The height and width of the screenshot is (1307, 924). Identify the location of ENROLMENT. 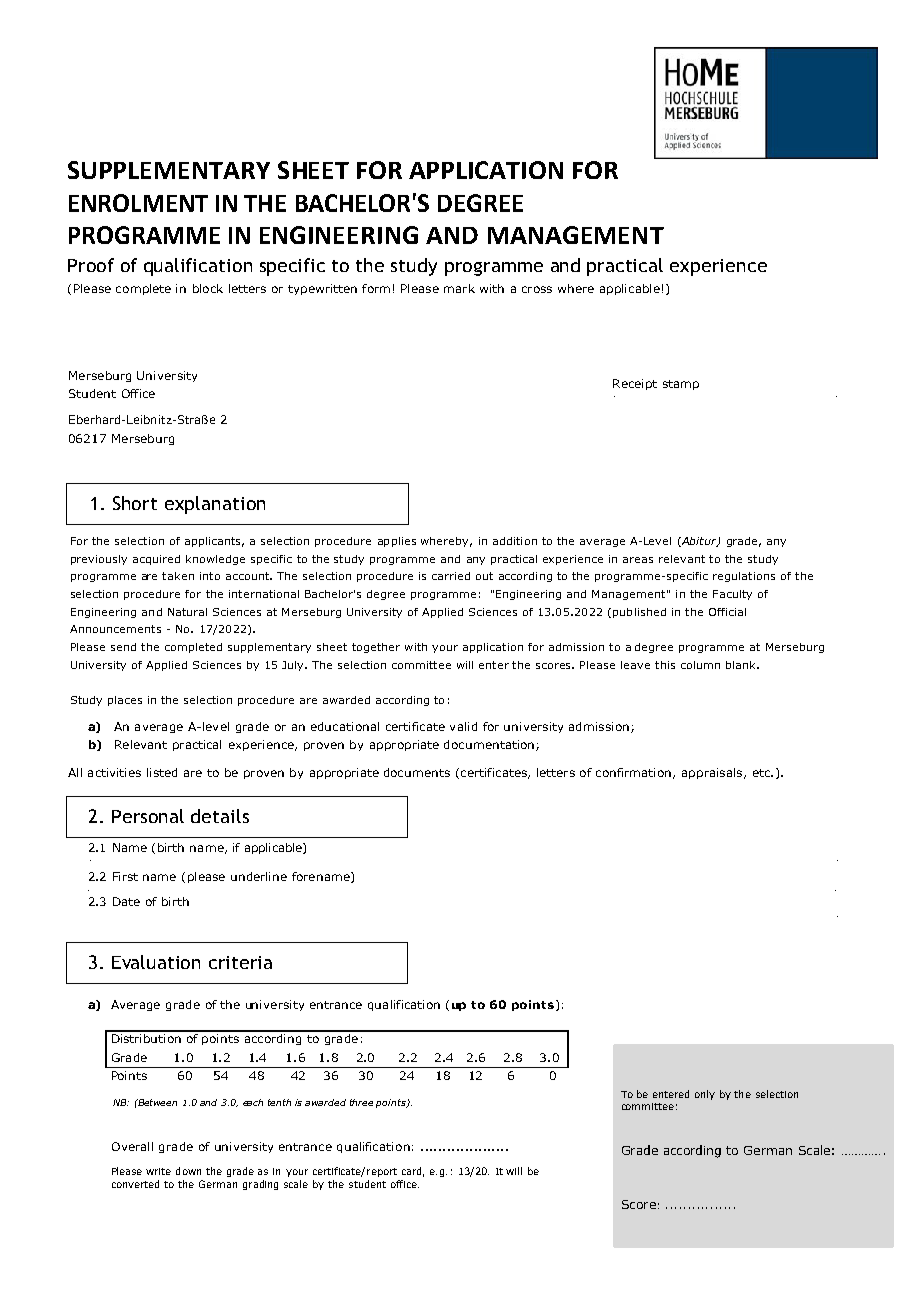
(138, 203).
